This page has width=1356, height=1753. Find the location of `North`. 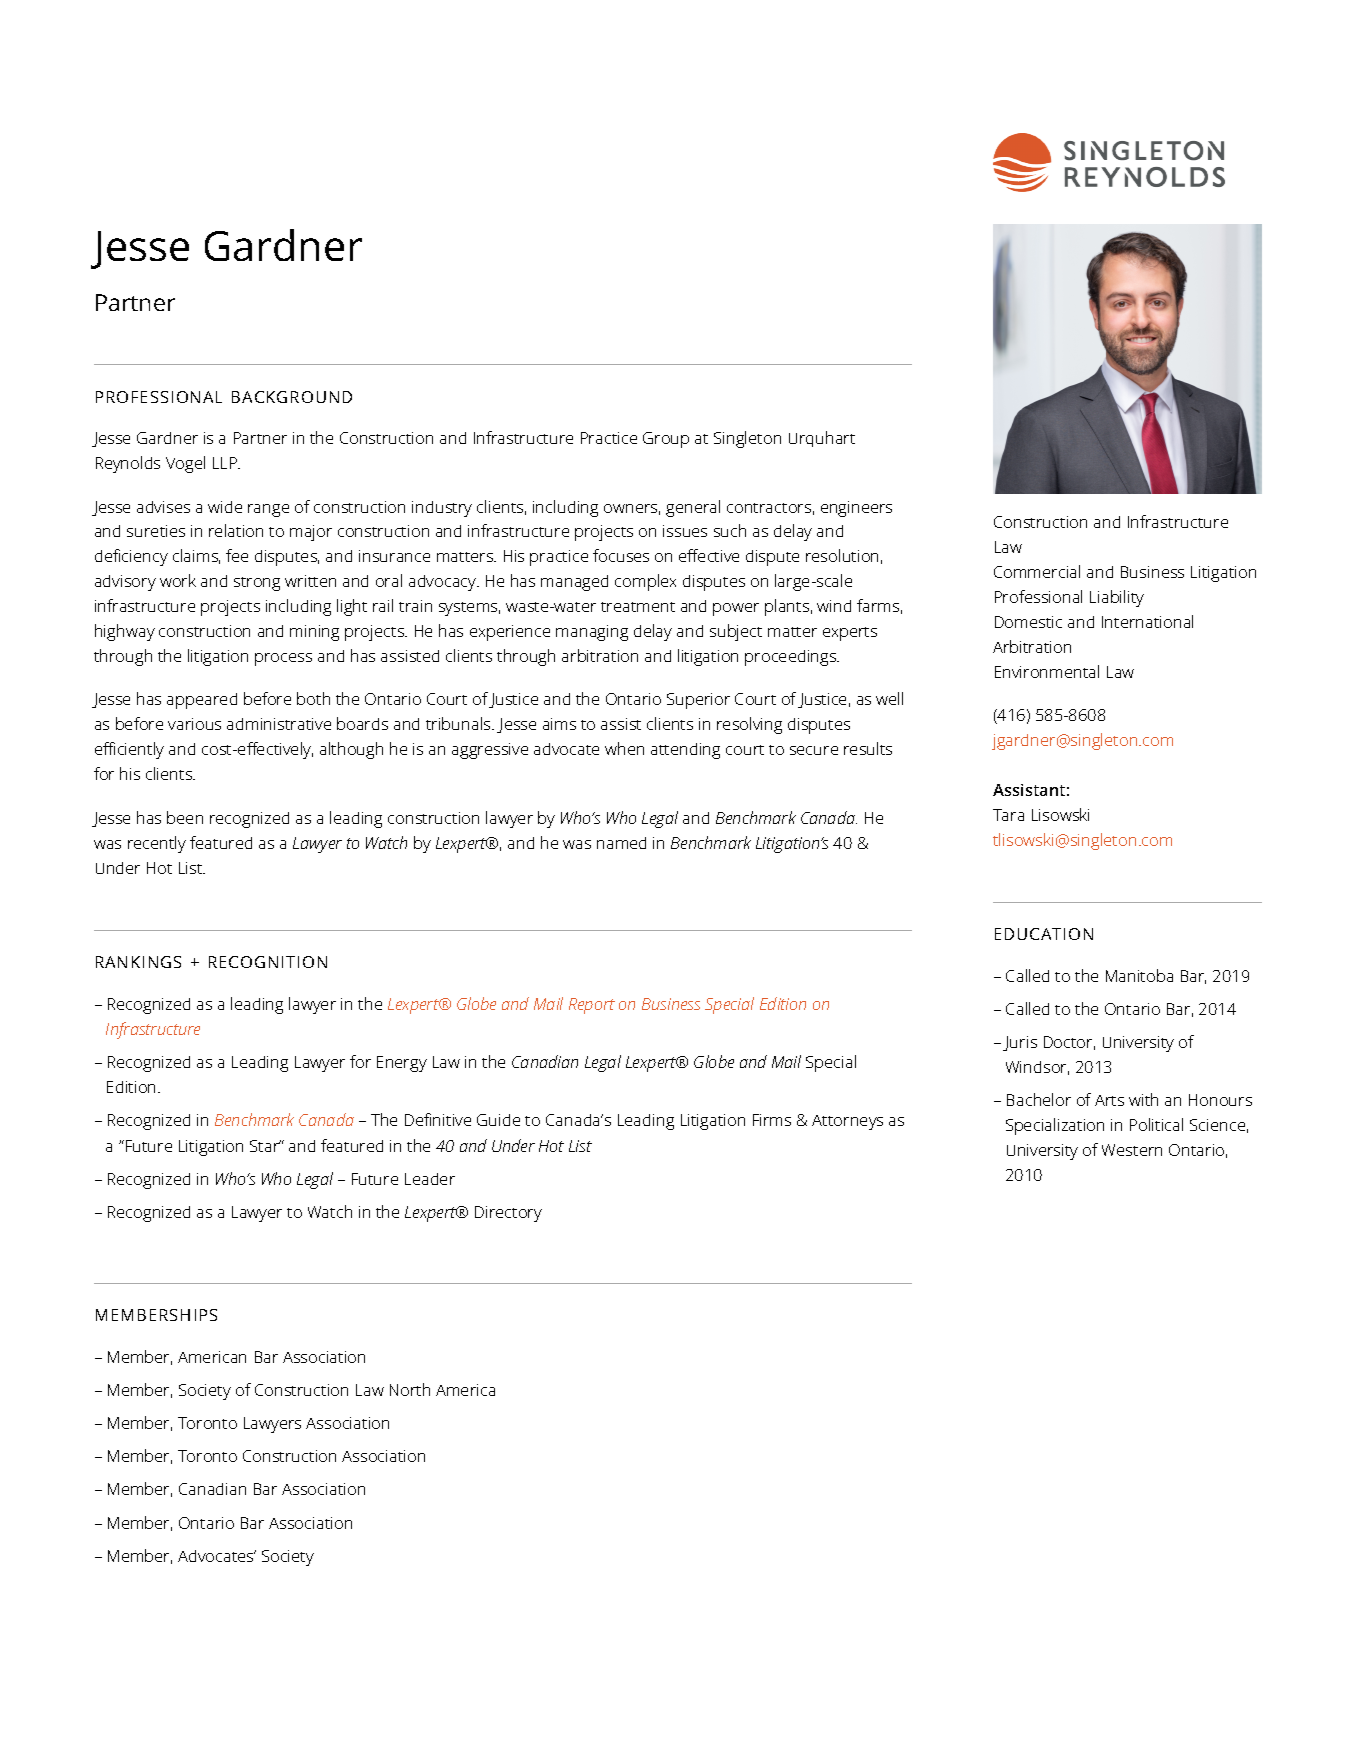

North is located at coordinates (410, 1389).
